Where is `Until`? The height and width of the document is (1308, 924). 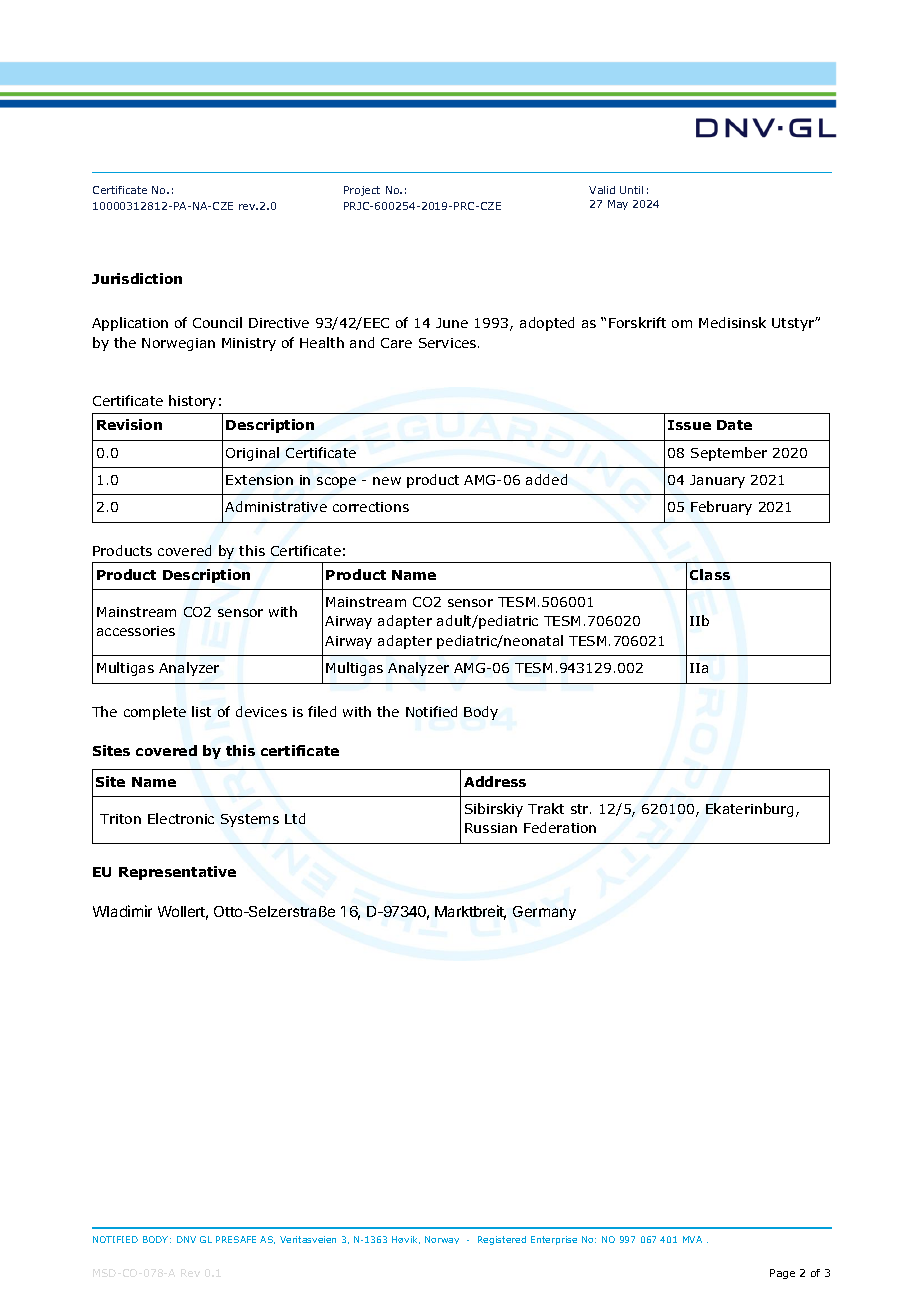 Until is located at coordinates (631, 190).
